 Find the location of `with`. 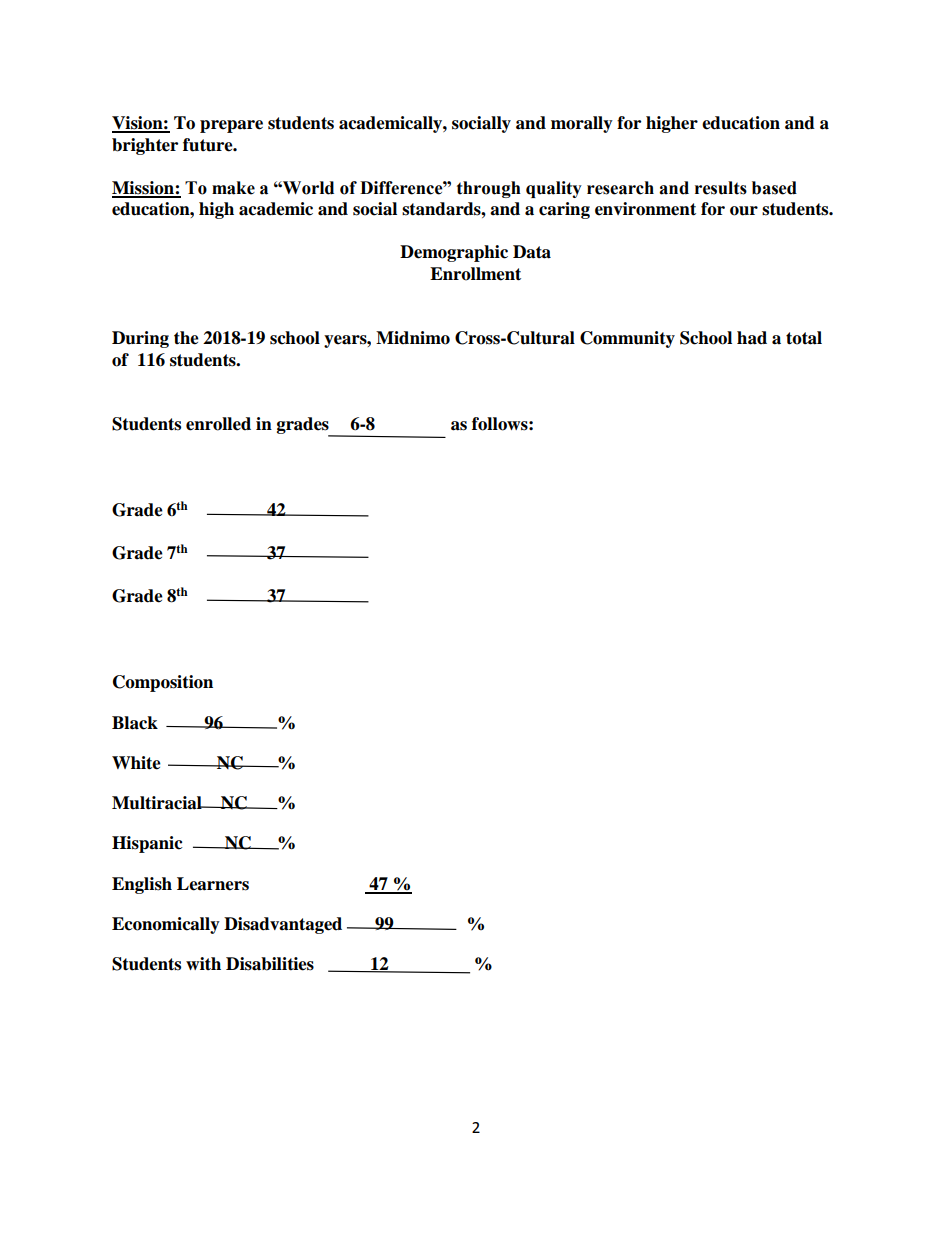

with is located at coordinates (203, 963).
